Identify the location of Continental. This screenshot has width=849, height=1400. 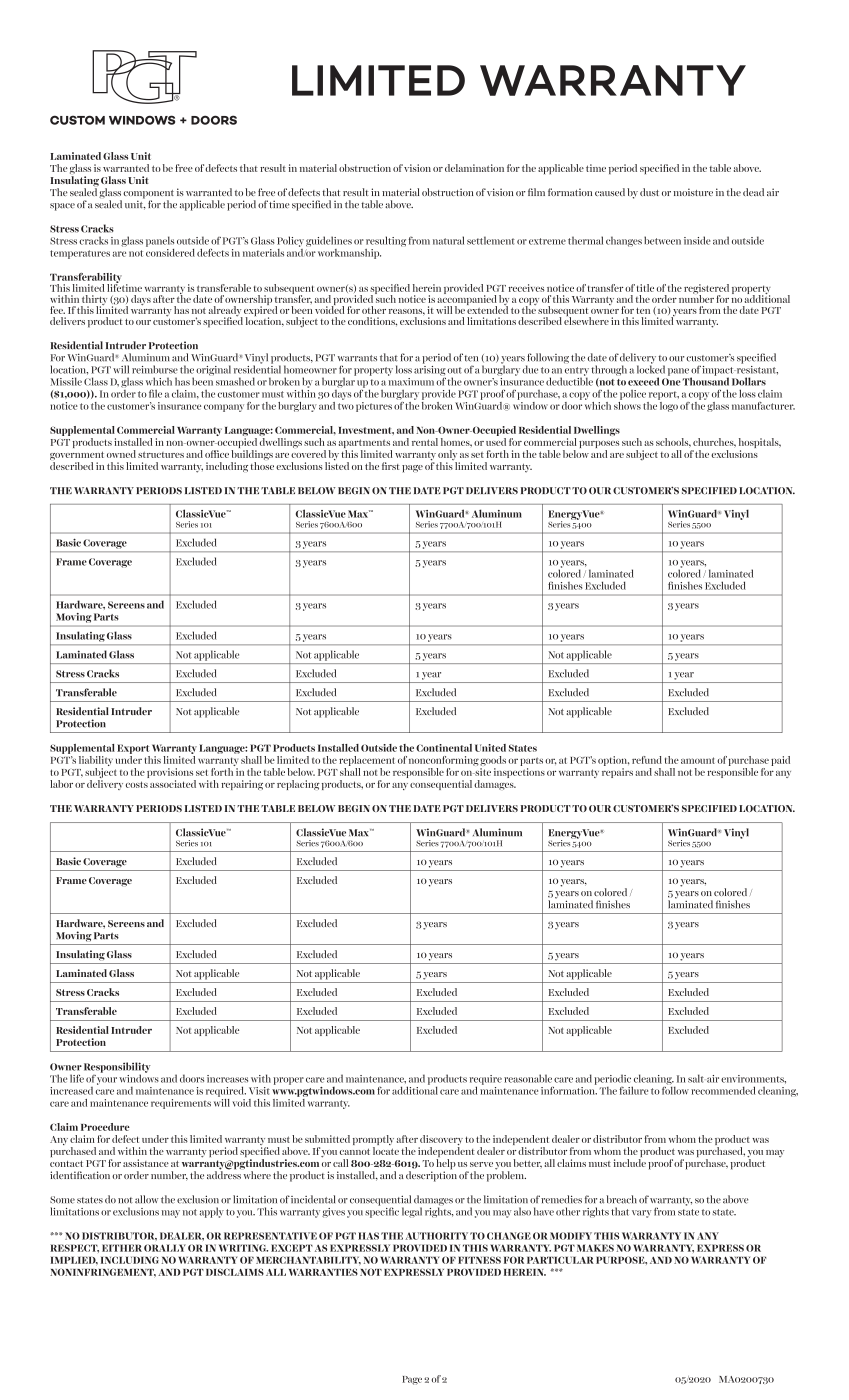
(444, 748).
